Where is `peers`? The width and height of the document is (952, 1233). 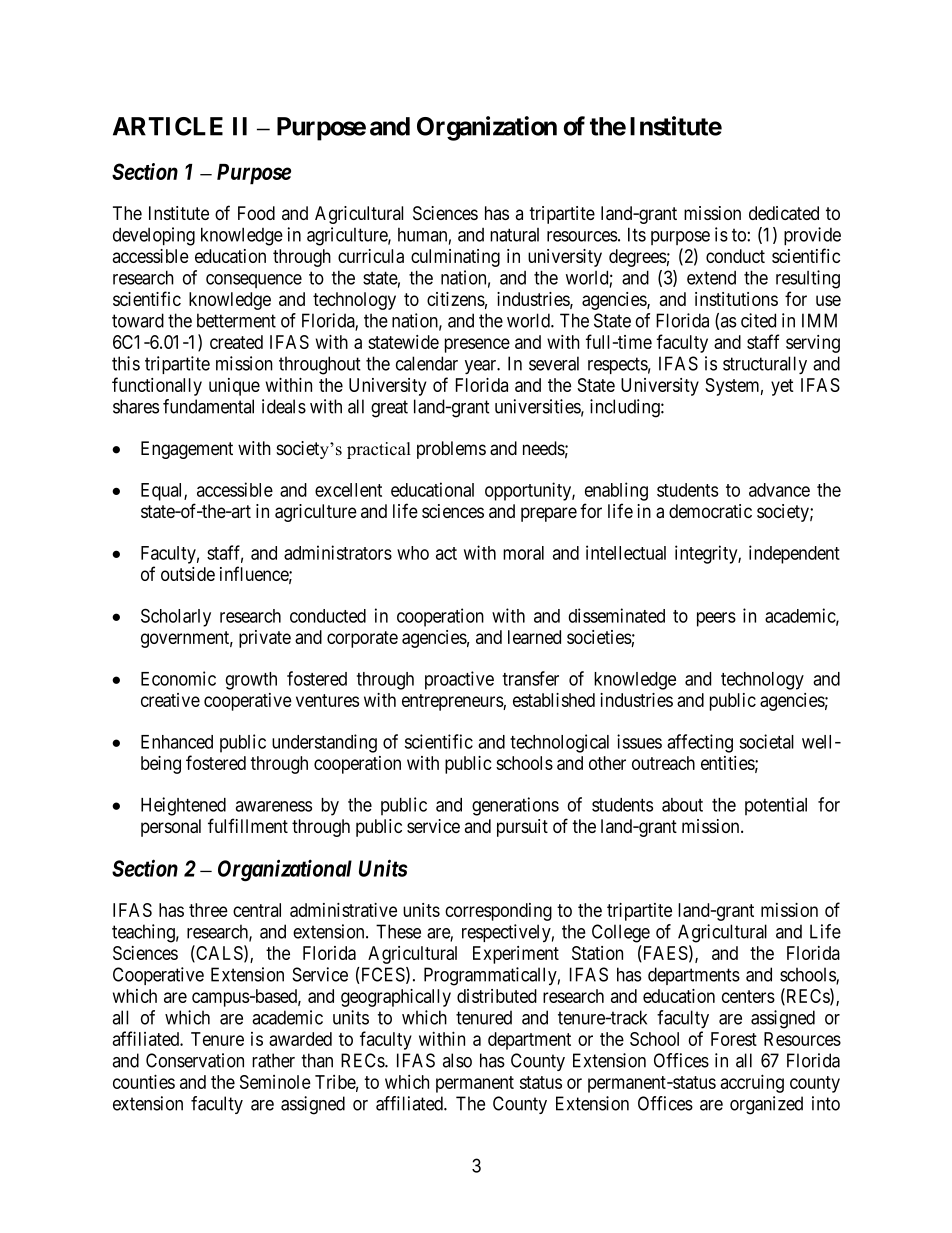 peers is located at coordinates (716, 619).
